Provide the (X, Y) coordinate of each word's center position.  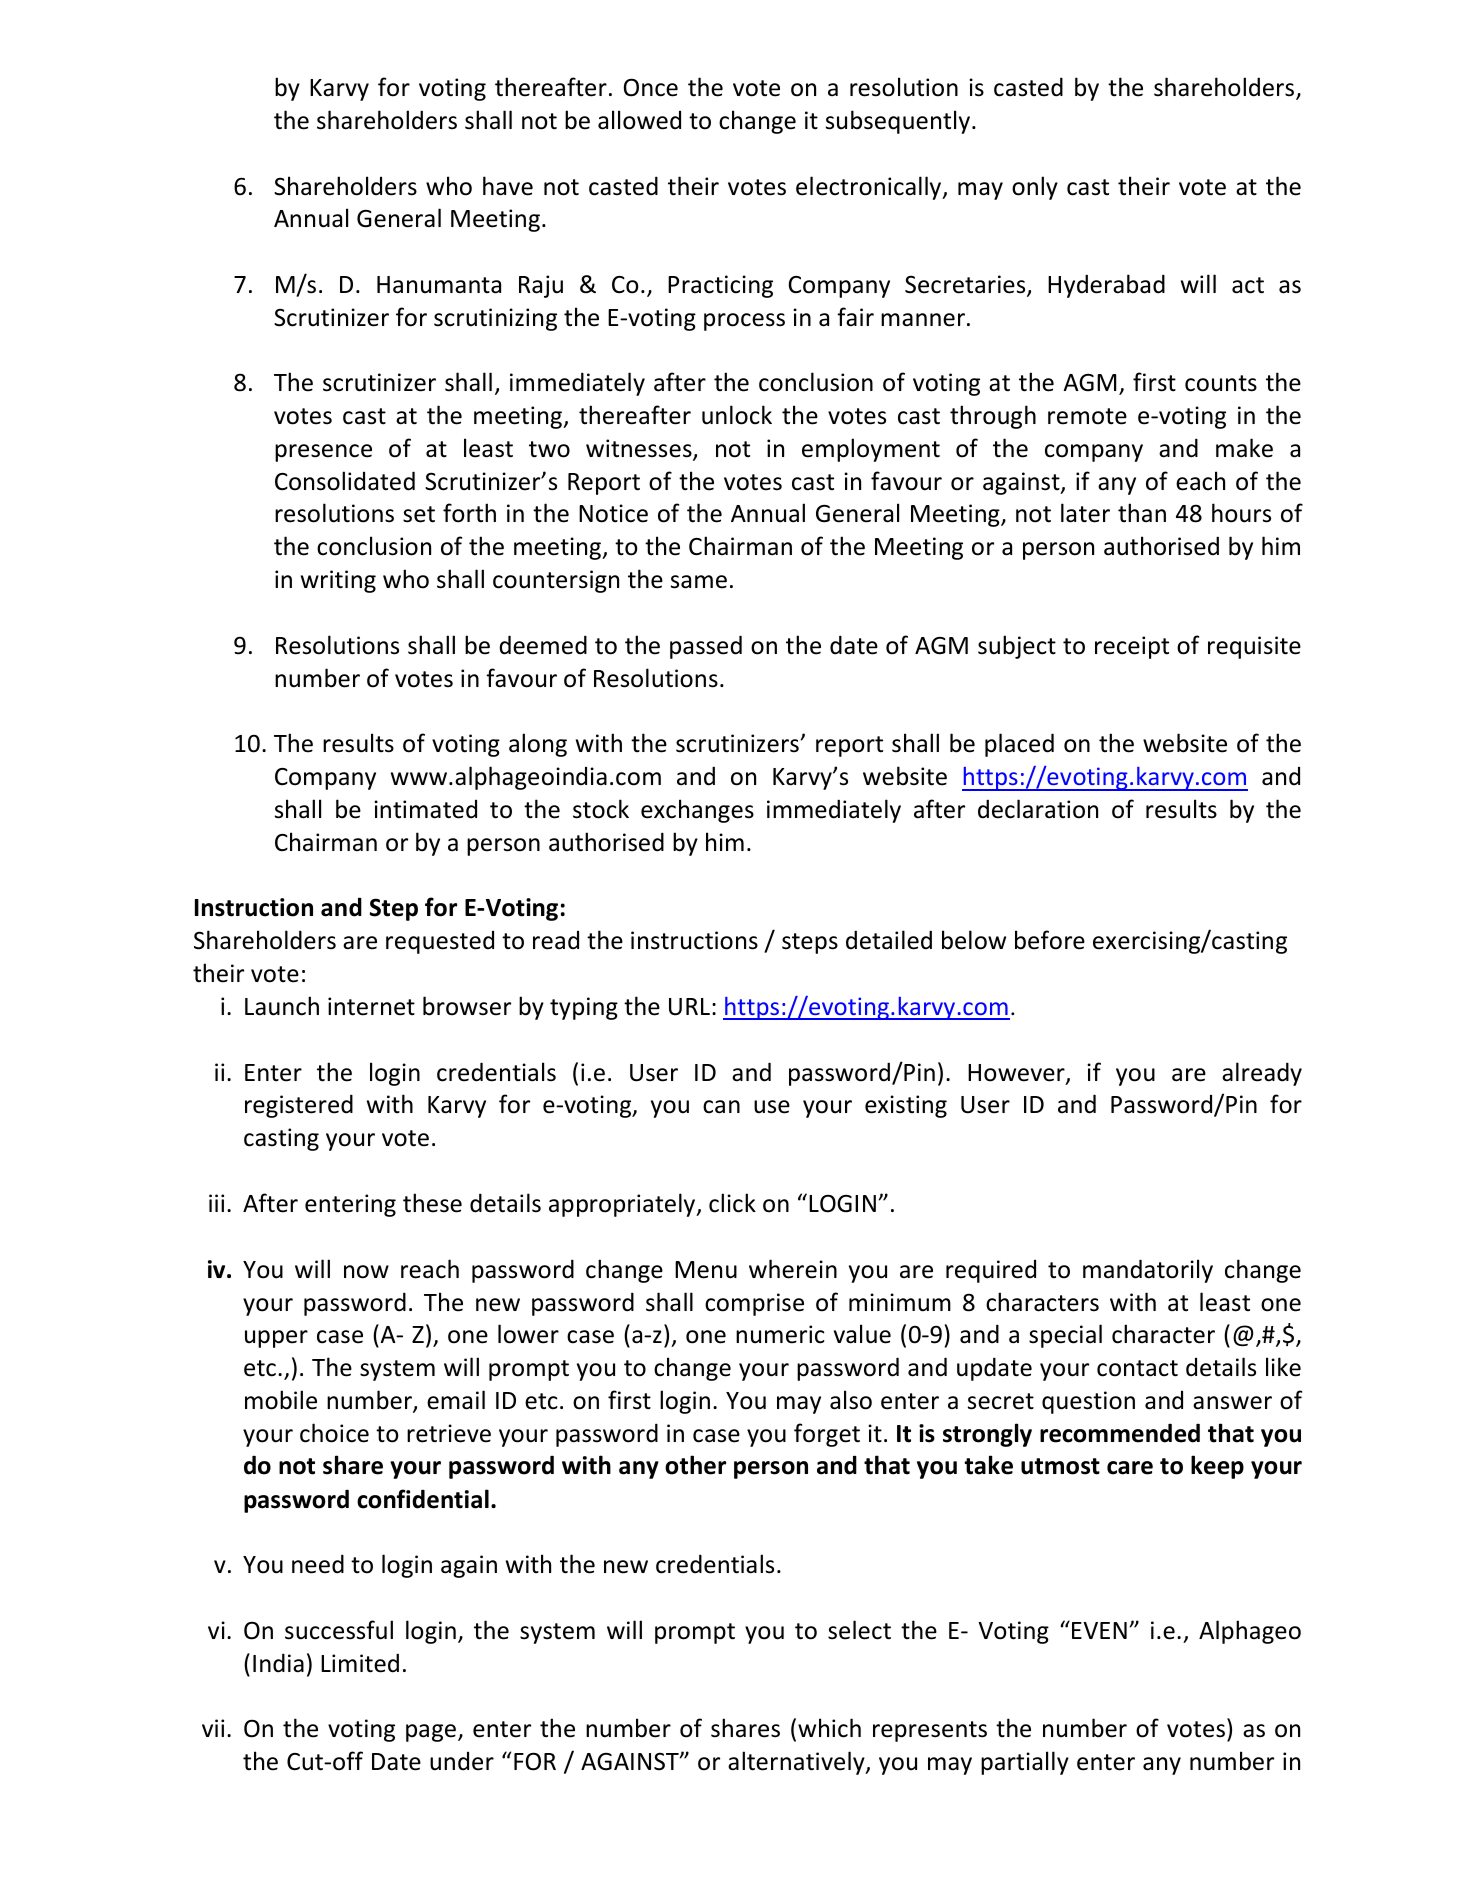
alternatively (797, 1763)
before (1050, 940)
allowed (639, 120)
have (508, 186)
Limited (360, 1663)
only (1035, 188)
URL (689, 1007)
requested (440, 942)
